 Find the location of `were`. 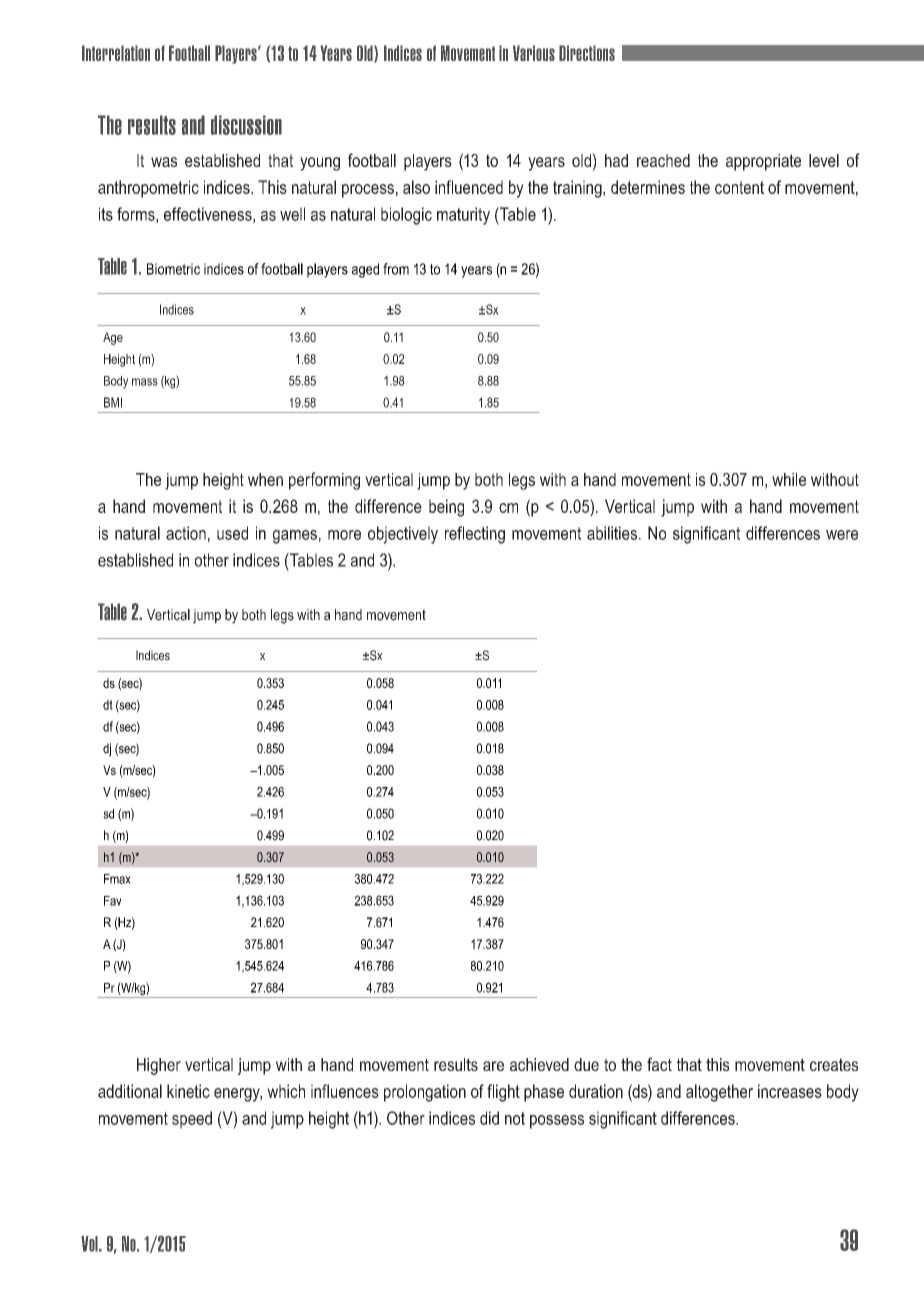

were is located at coordinates (842, 535).
